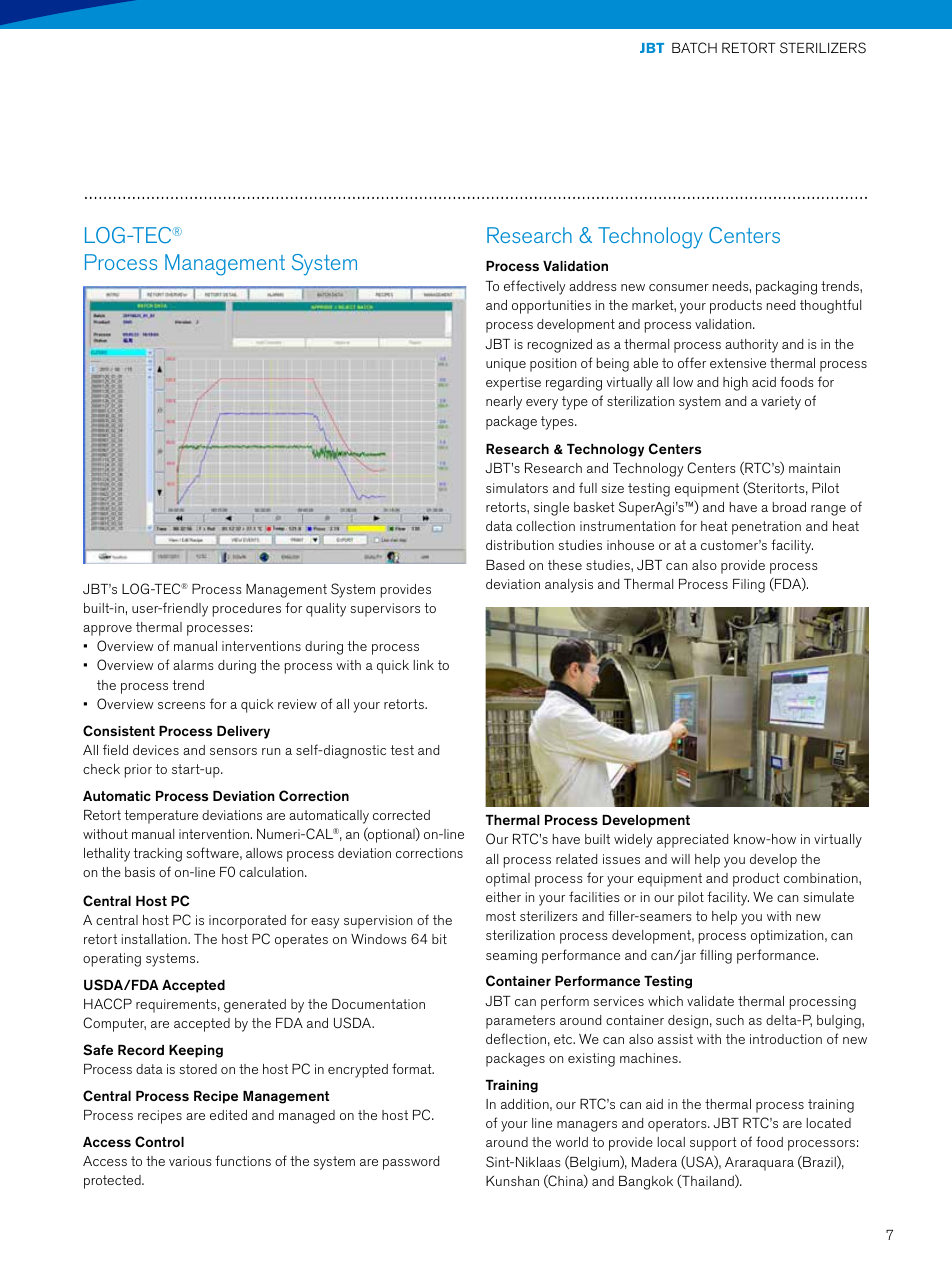  Describe the element at coordinates (411, 1163) in the document. I see `password` at that location.
